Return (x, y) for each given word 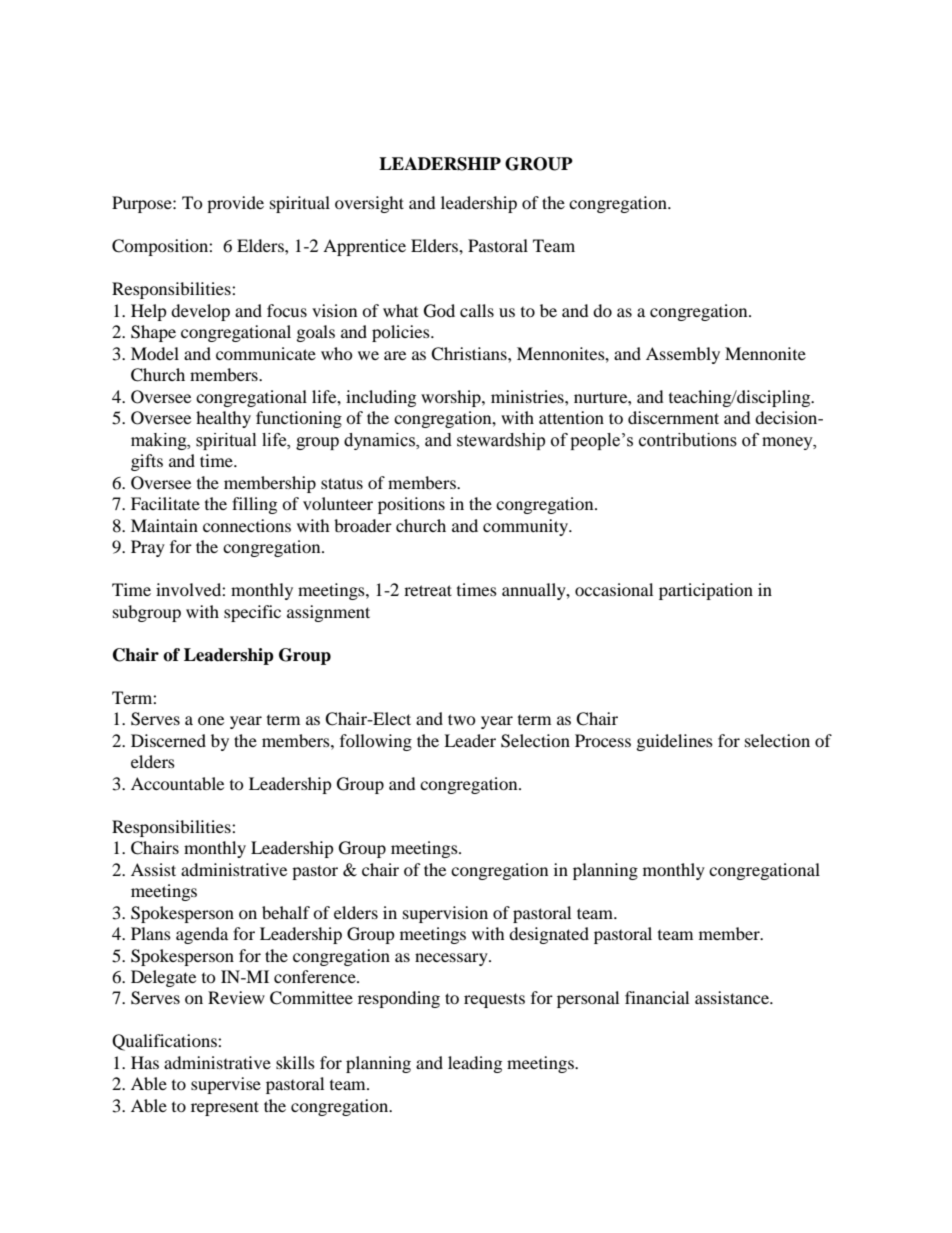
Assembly (683, 355)
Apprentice (364, 247)
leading (475, 1064)
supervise (226, 1085)
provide (235, 204)
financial (657, 997)
